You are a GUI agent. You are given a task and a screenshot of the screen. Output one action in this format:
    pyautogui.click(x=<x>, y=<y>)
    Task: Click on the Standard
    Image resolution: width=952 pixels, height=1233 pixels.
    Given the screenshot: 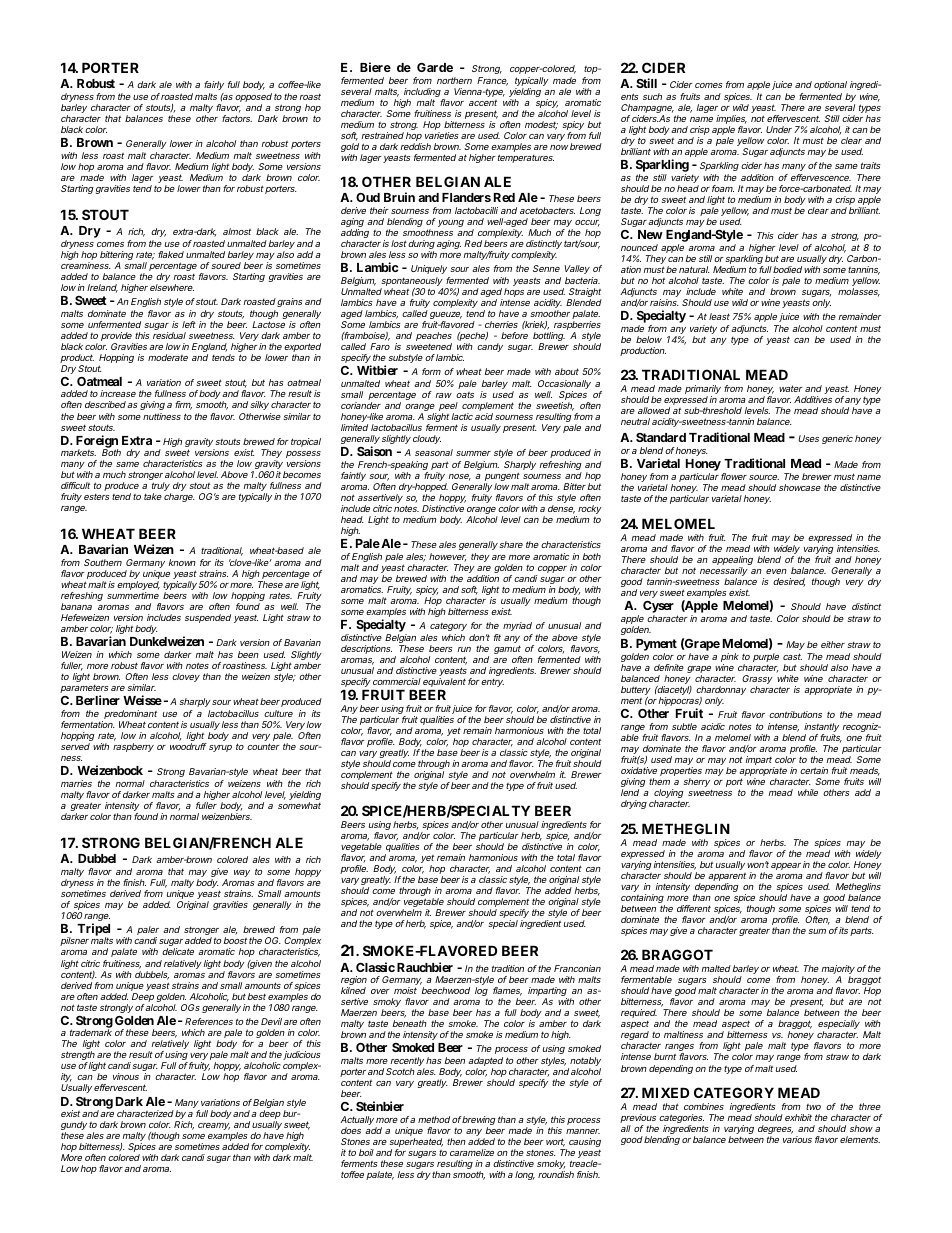 What is the action you would take?
    pyautogui.click(x=661, y=437)
